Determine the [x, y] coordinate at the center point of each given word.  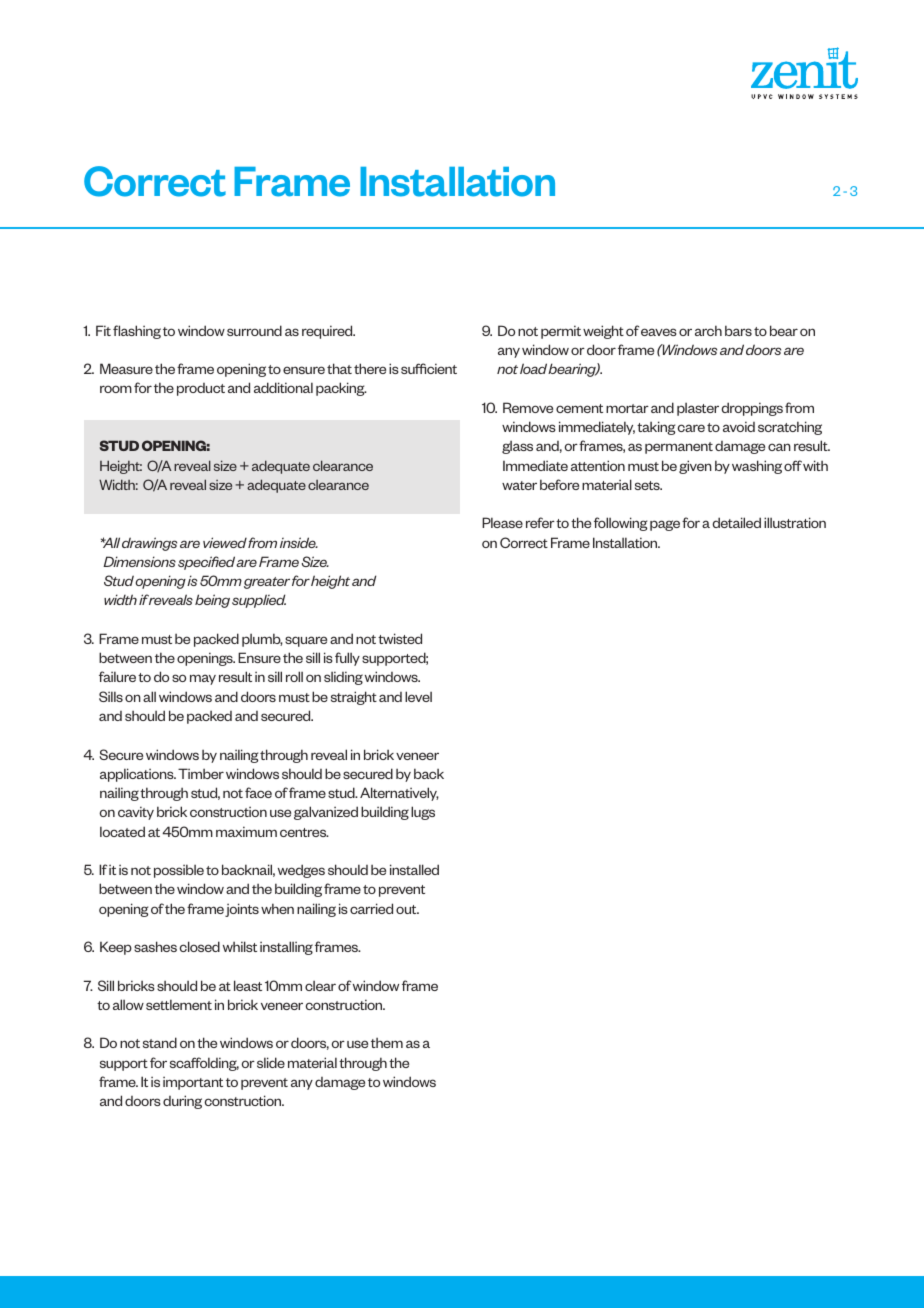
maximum [246, 831]
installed [414, 869]
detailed [736, 522]
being [212, 601]
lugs [423, 813]
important [193, 1083]
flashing [137, 332]
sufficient [429, 368]
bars [738, 330]
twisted [400, 638]
